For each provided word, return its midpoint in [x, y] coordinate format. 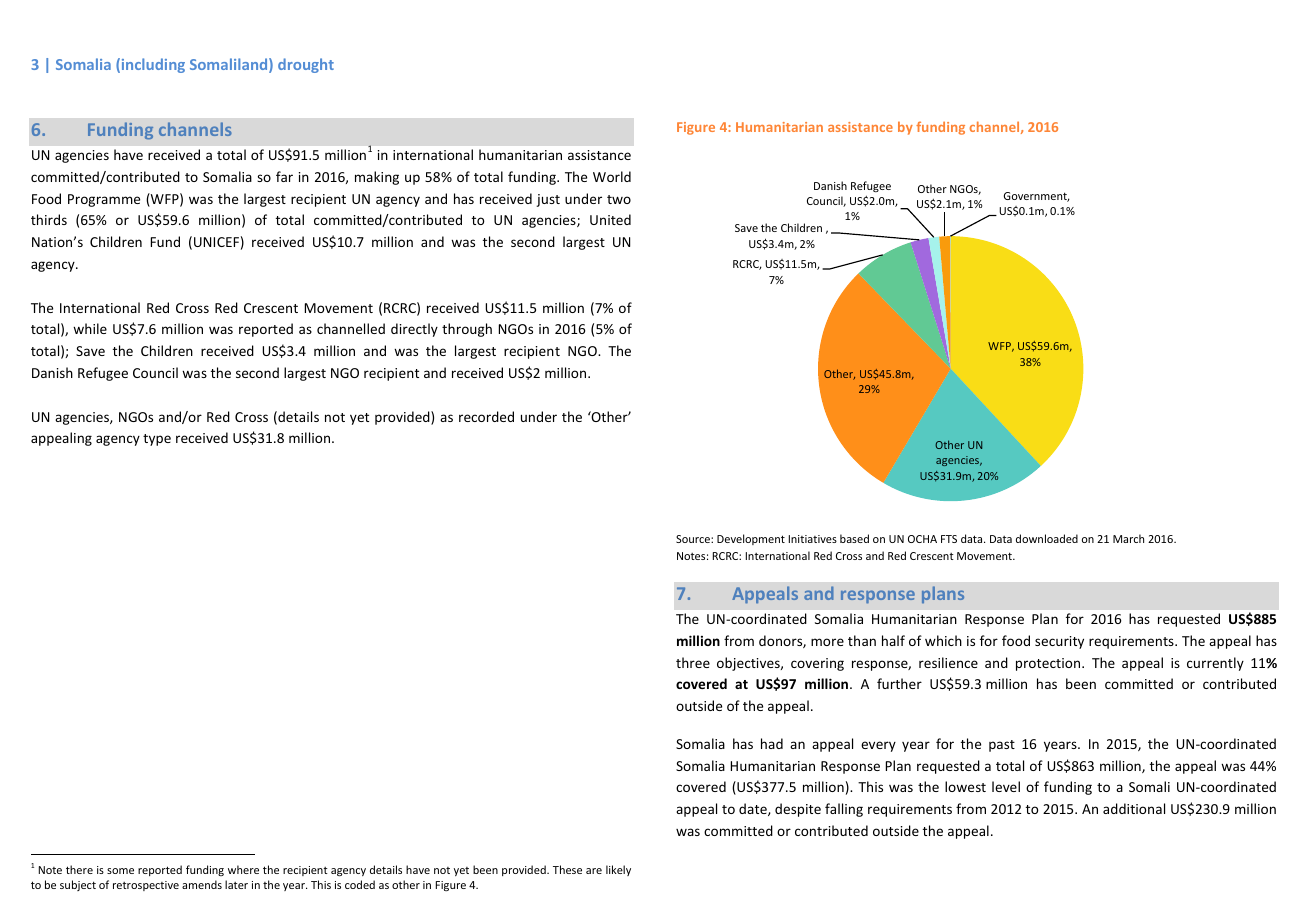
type [157, 440]
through [467, 330]
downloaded [1047, 538]
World [612, 176]
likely [618, 870]
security [1059, 642]
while [90, 328]
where [243, 869]
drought [306, 65]
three [693, 662]
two [619, 199]
